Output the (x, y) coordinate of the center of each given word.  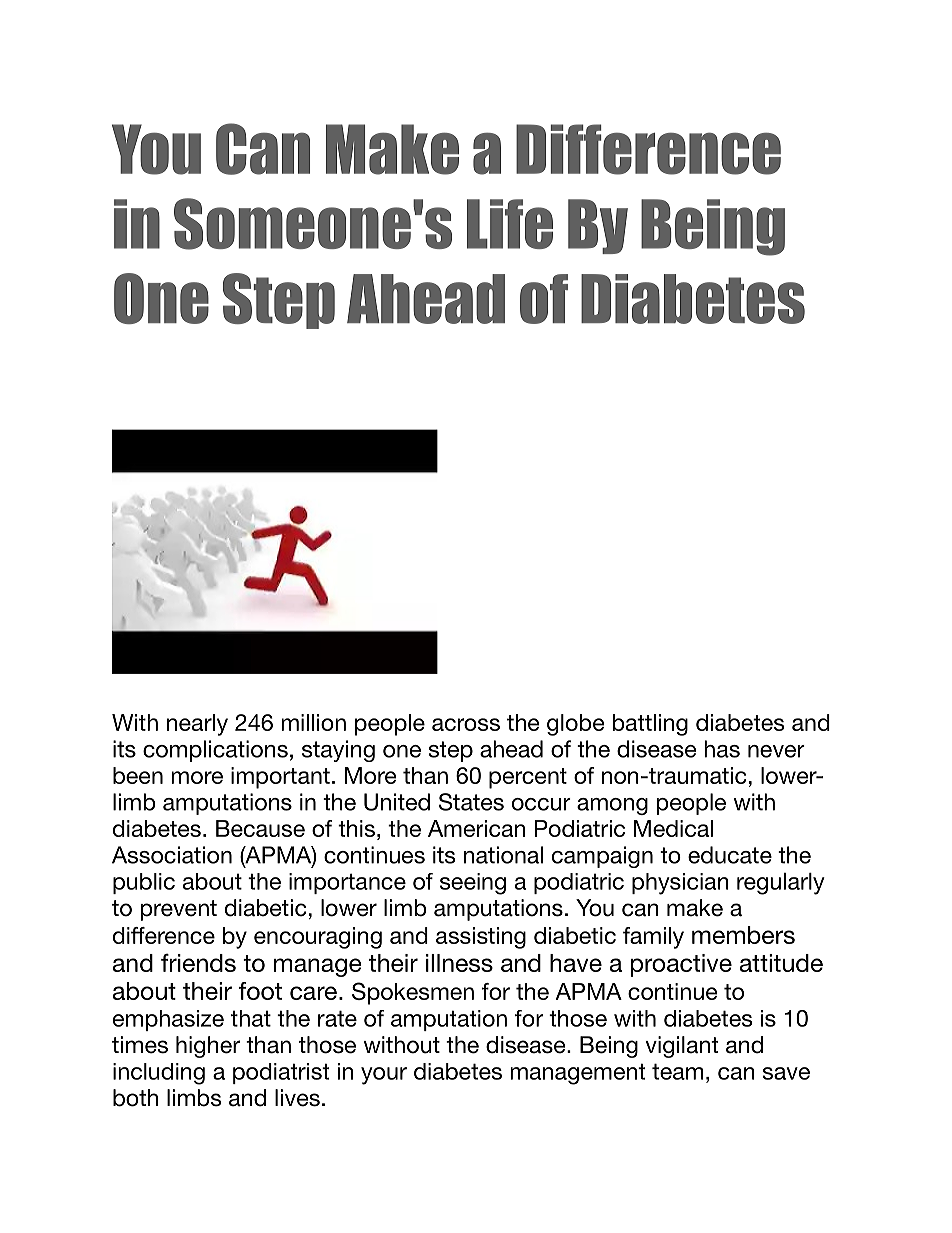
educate (730, 855)
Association (172, 855)
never (776, 751)
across (466, 724)
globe (576, 725)
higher (208, 1047)
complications (215, 751)
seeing (473, 884)
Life (510, 224)
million (313, 722)
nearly (197, 725)
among (612, 806)
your (384, 1076)
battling (650, 725)
